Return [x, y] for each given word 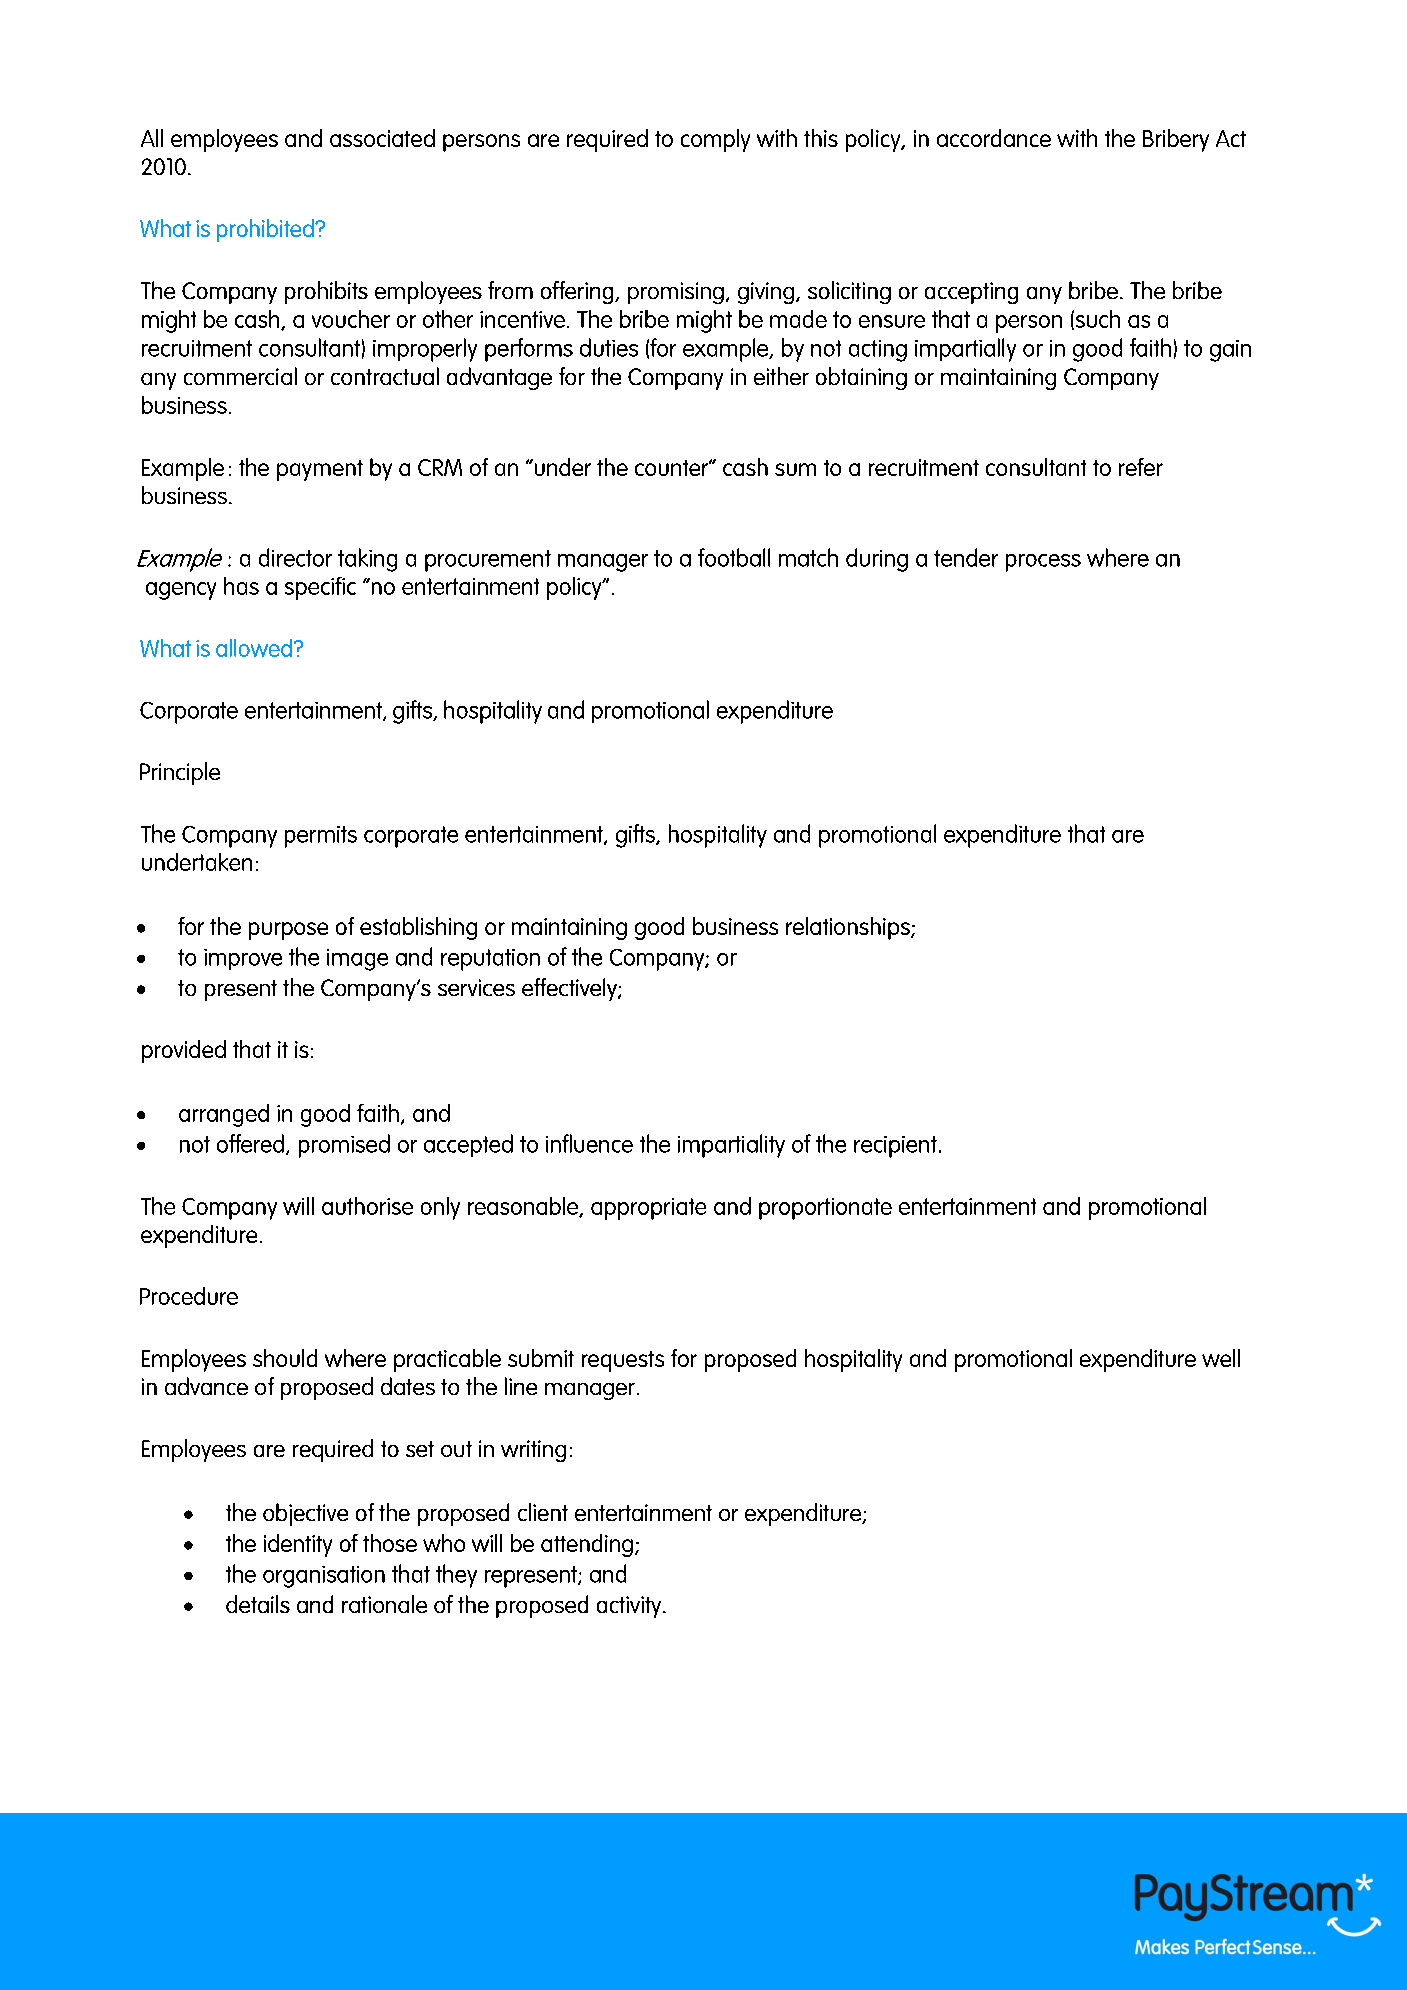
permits [321, 837]
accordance [994, 138]
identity [298, 1545]
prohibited [266, 230]
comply [715, 140]
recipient [895, 1147]
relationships [849, 928]
